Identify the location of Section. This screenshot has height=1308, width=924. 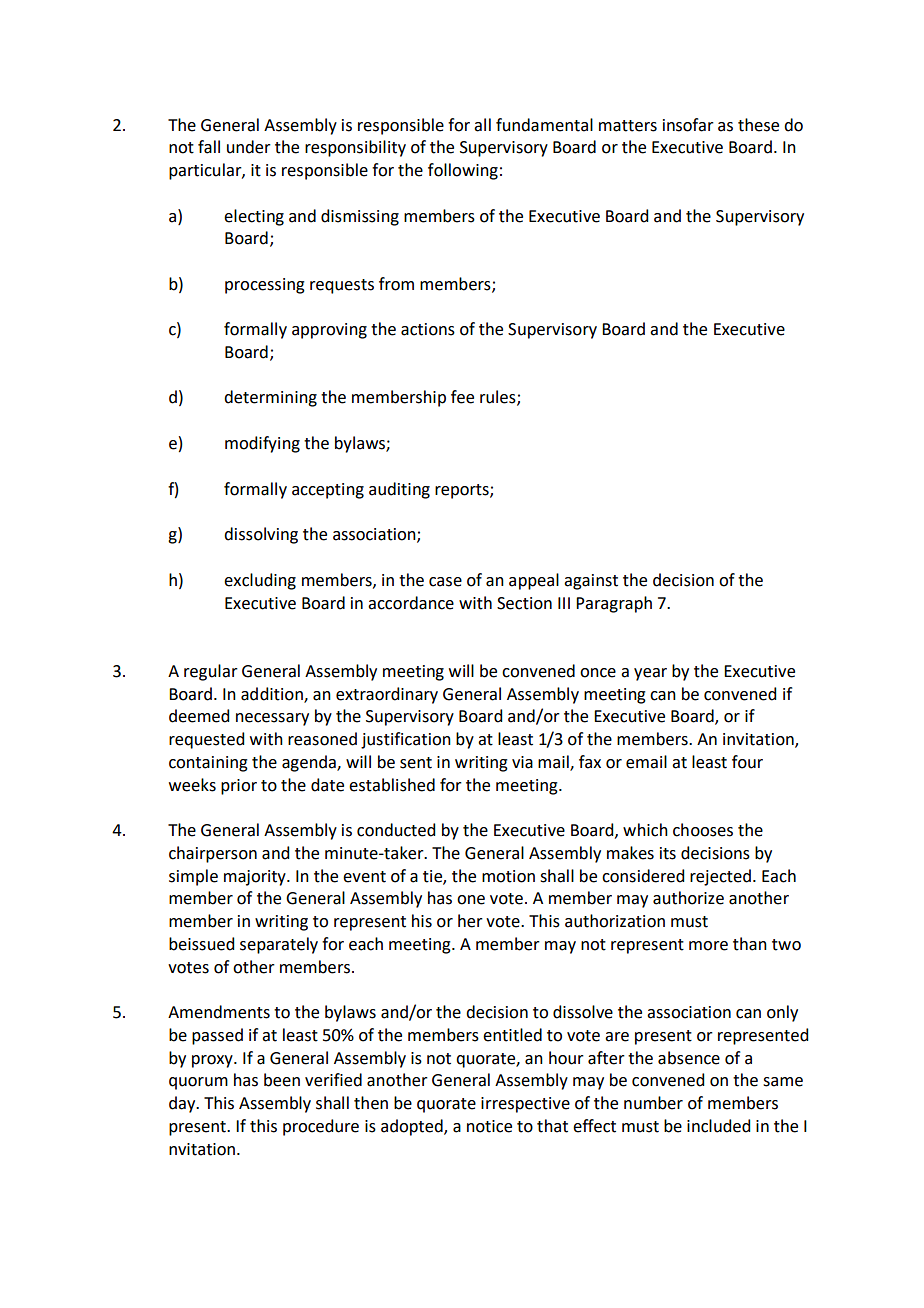
(524, 603).
